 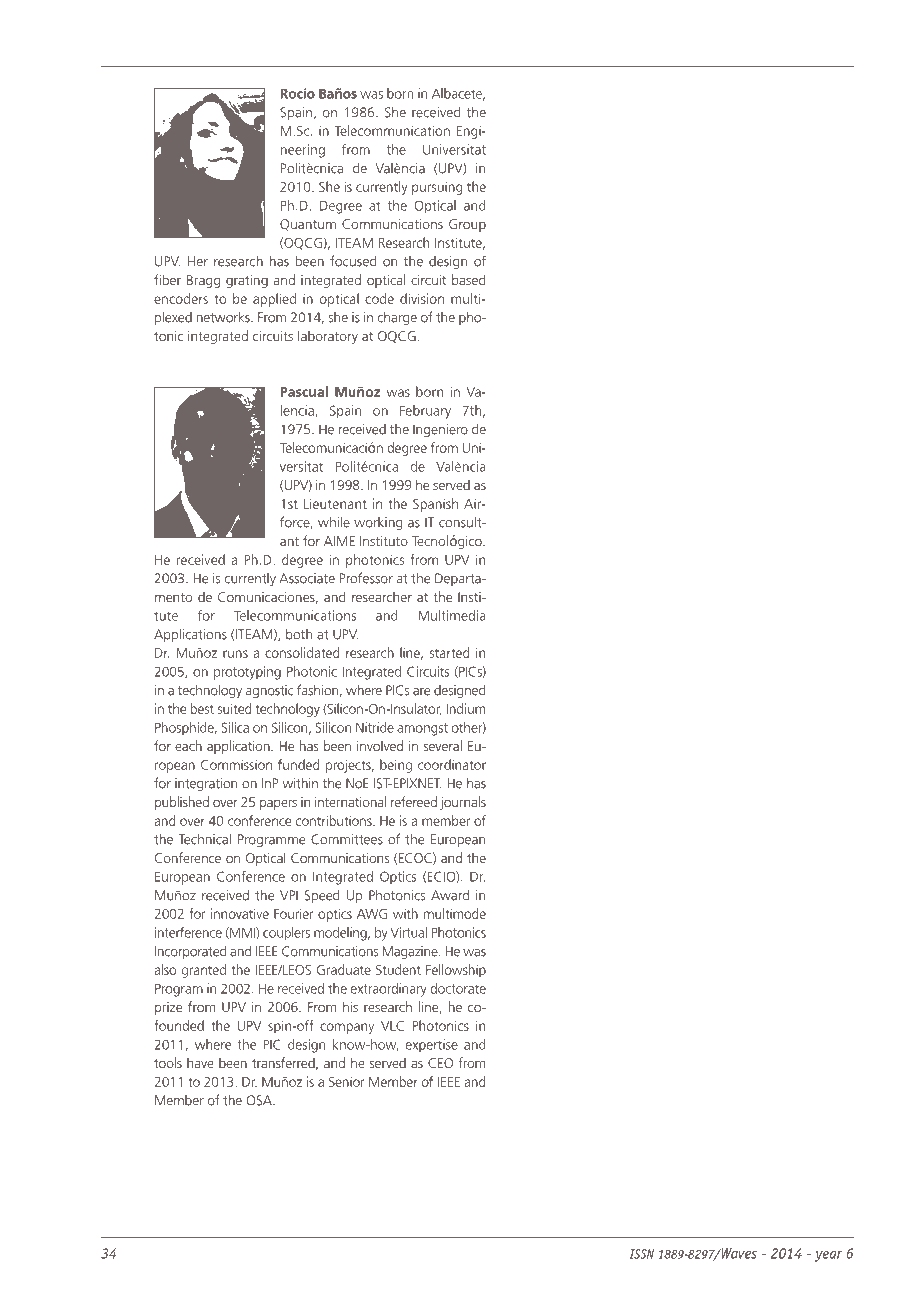 What do you see at coordinates (450, 895) in the screenshot?
I see `Award` at bounding box center [450, 895].
